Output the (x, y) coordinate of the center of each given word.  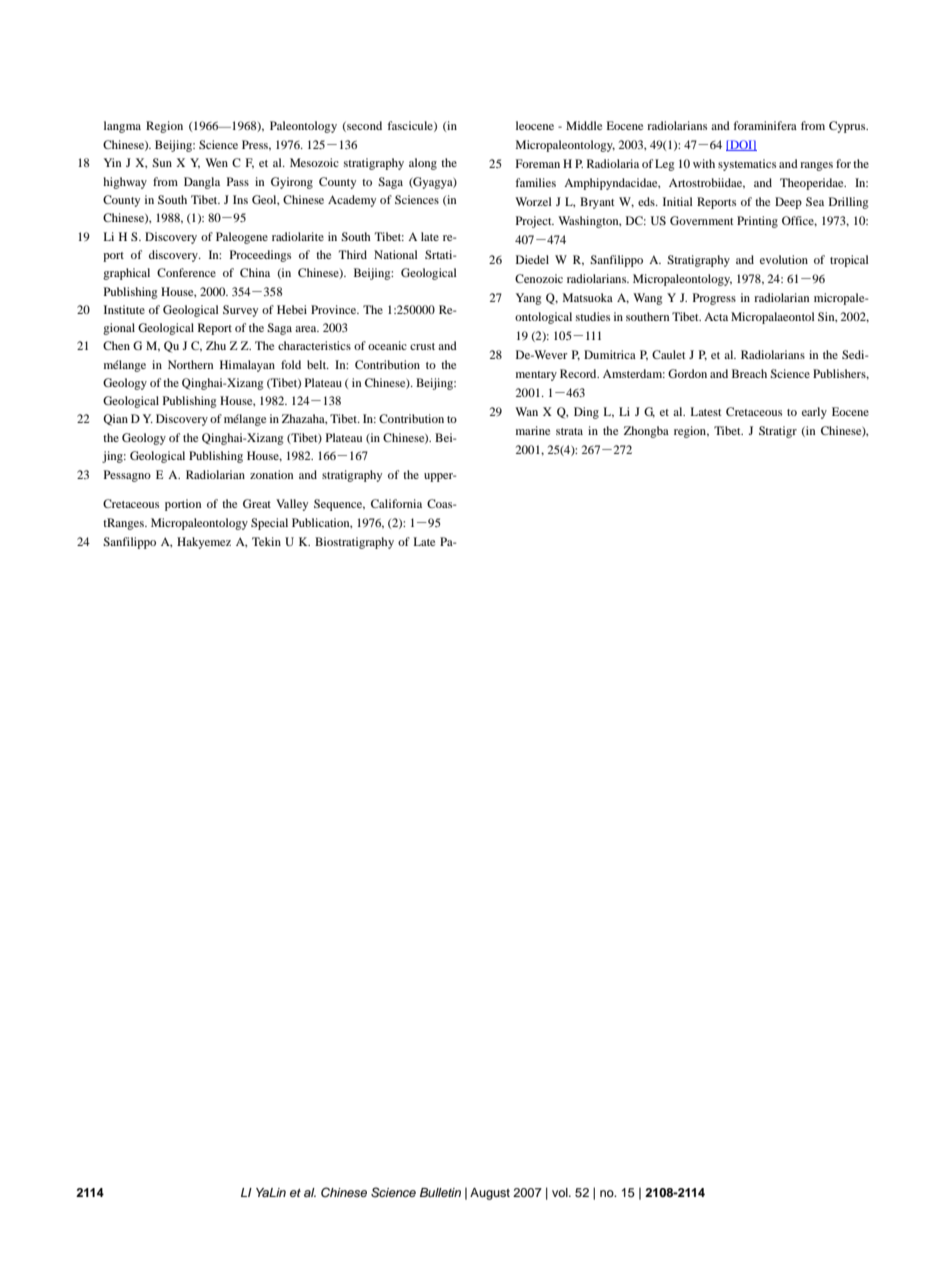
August (490, 1194)
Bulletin (440, 1192)
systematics (747, 165)
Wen (216, 162)
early (814, 413)
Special (269, 524)
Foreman (538, 163)
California (396, 503)
